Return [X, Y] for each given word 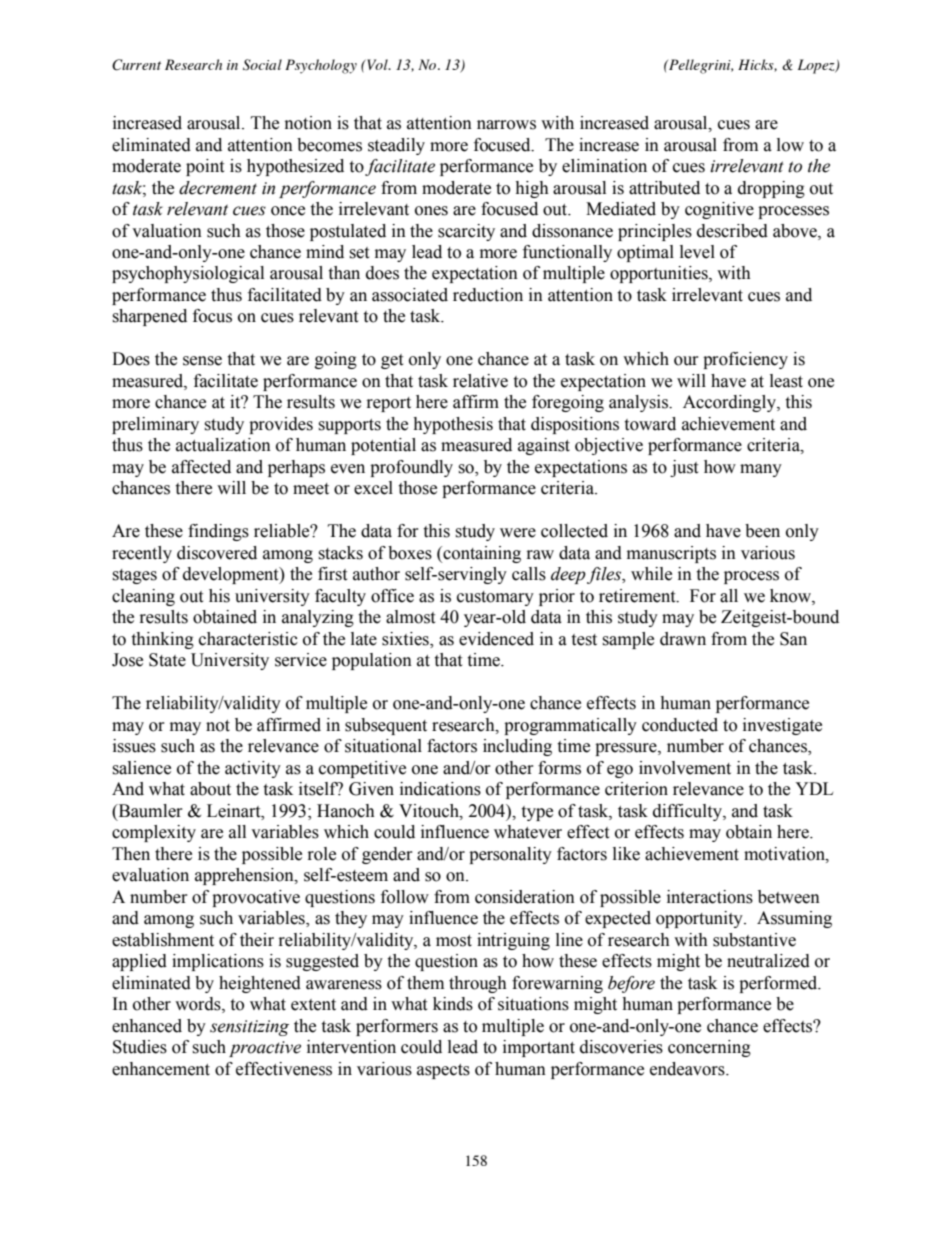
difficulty [688, 812]
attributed [664, 188]
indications [440, 789]
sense [202, 361]
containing [481, 554]
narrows [506, 125]
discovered [217, 553]
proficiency [745, 360]
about [210, 789]
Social [262, 65]
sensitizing [249, 1028]
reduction [488, 295]
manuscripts [671, 554]
